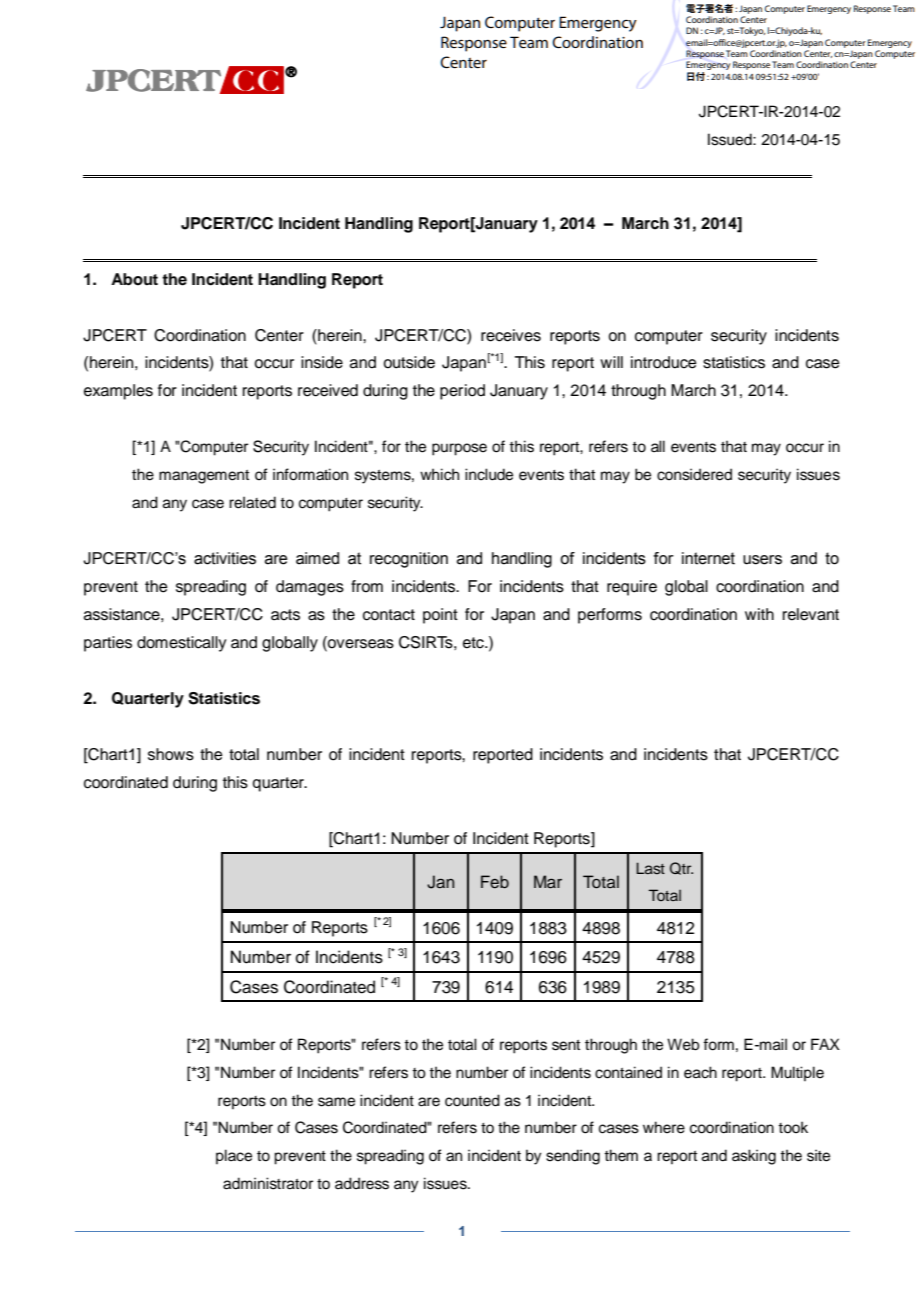 The image size is (924, 1308). Describe the element at coordinates (566, 1045) in the page. I see `sent` at that location.
